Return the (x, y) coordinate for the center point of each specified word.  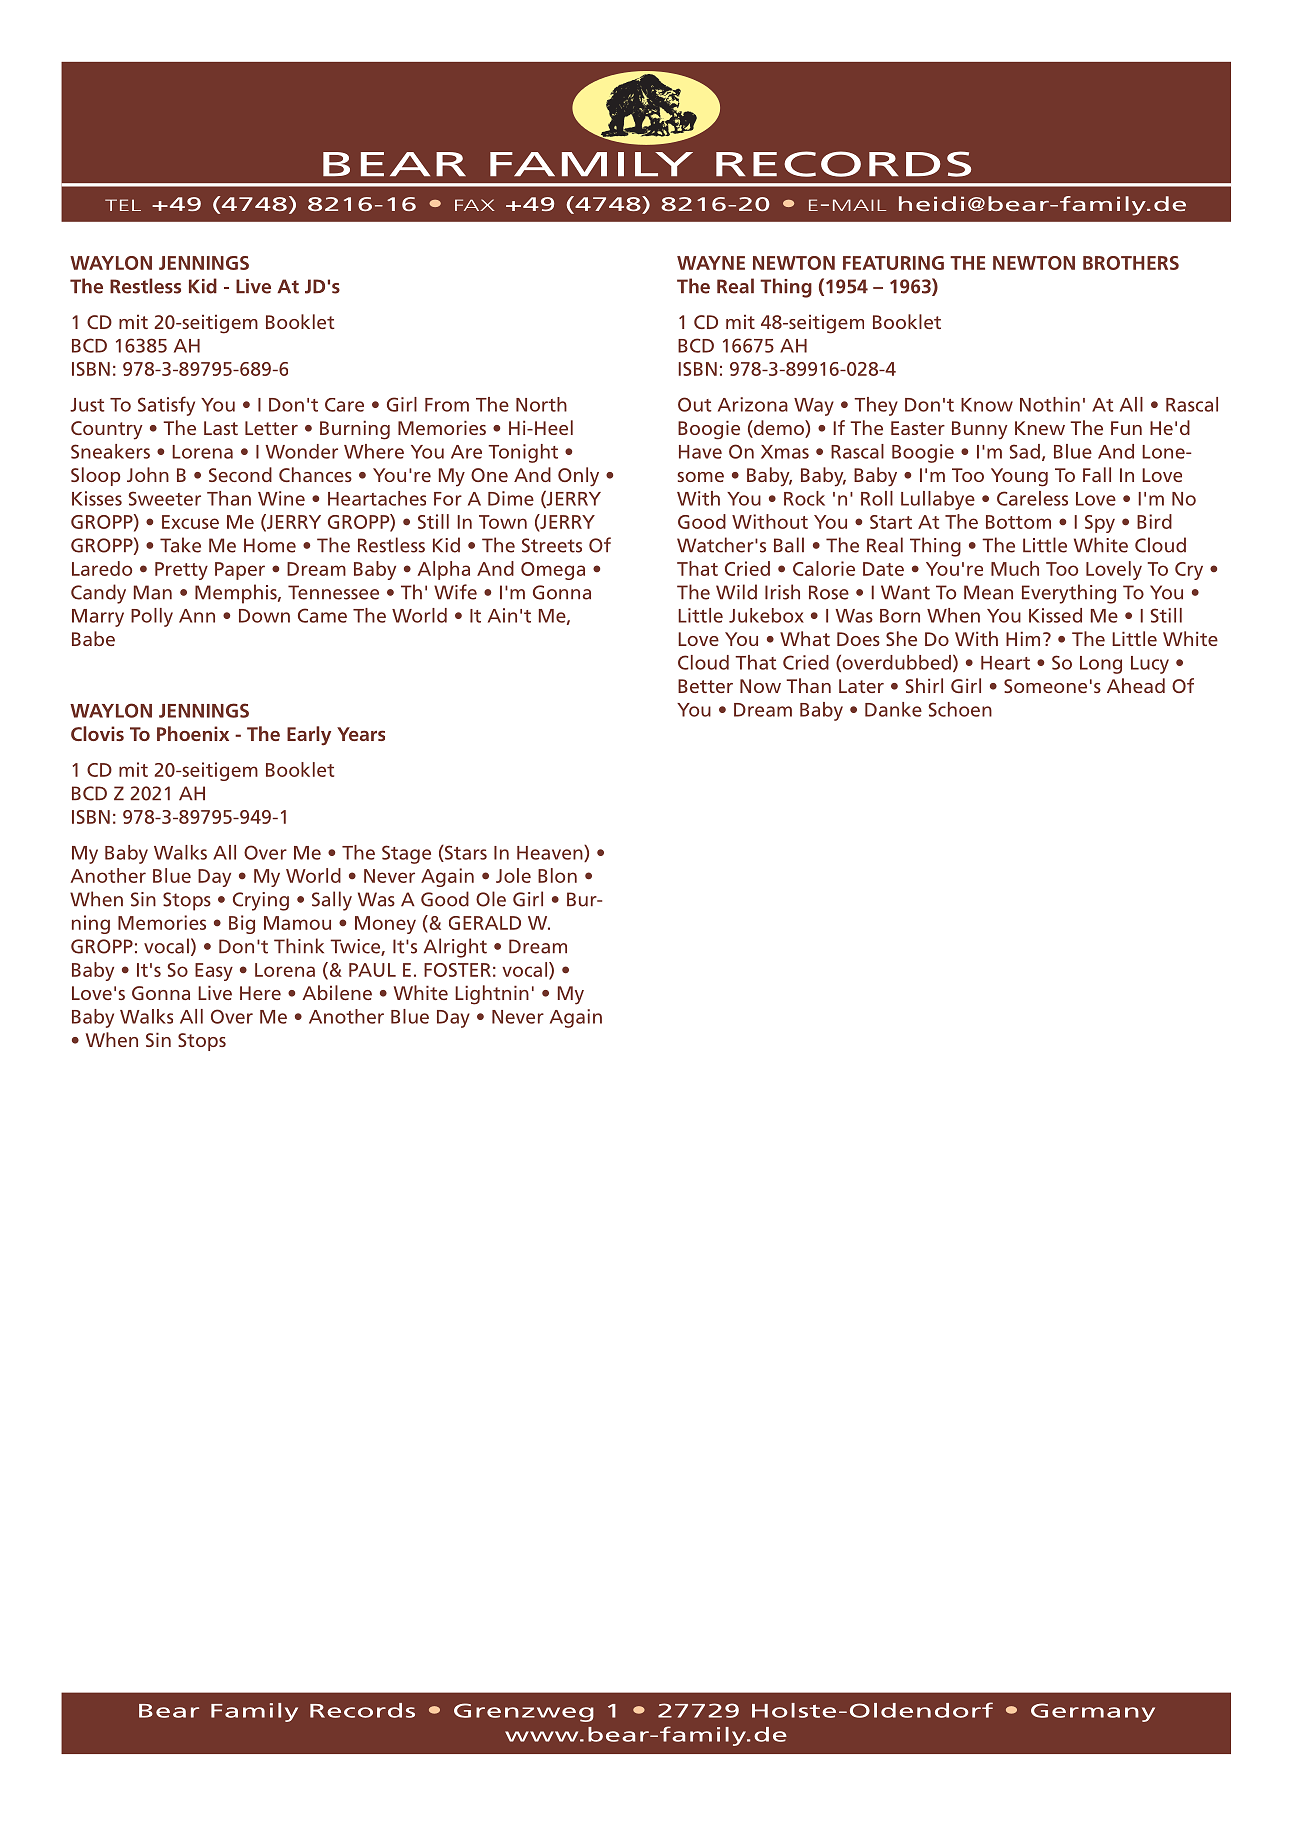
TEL (123, 205)
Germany (1093, 1712)
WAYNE (711, 263)
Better (705, 686)
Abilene (337, 992)
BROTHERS (1131, 263)
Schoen (960, 709)
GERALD (485, 923)
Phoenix (193, 733)
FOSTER (457, 970)
